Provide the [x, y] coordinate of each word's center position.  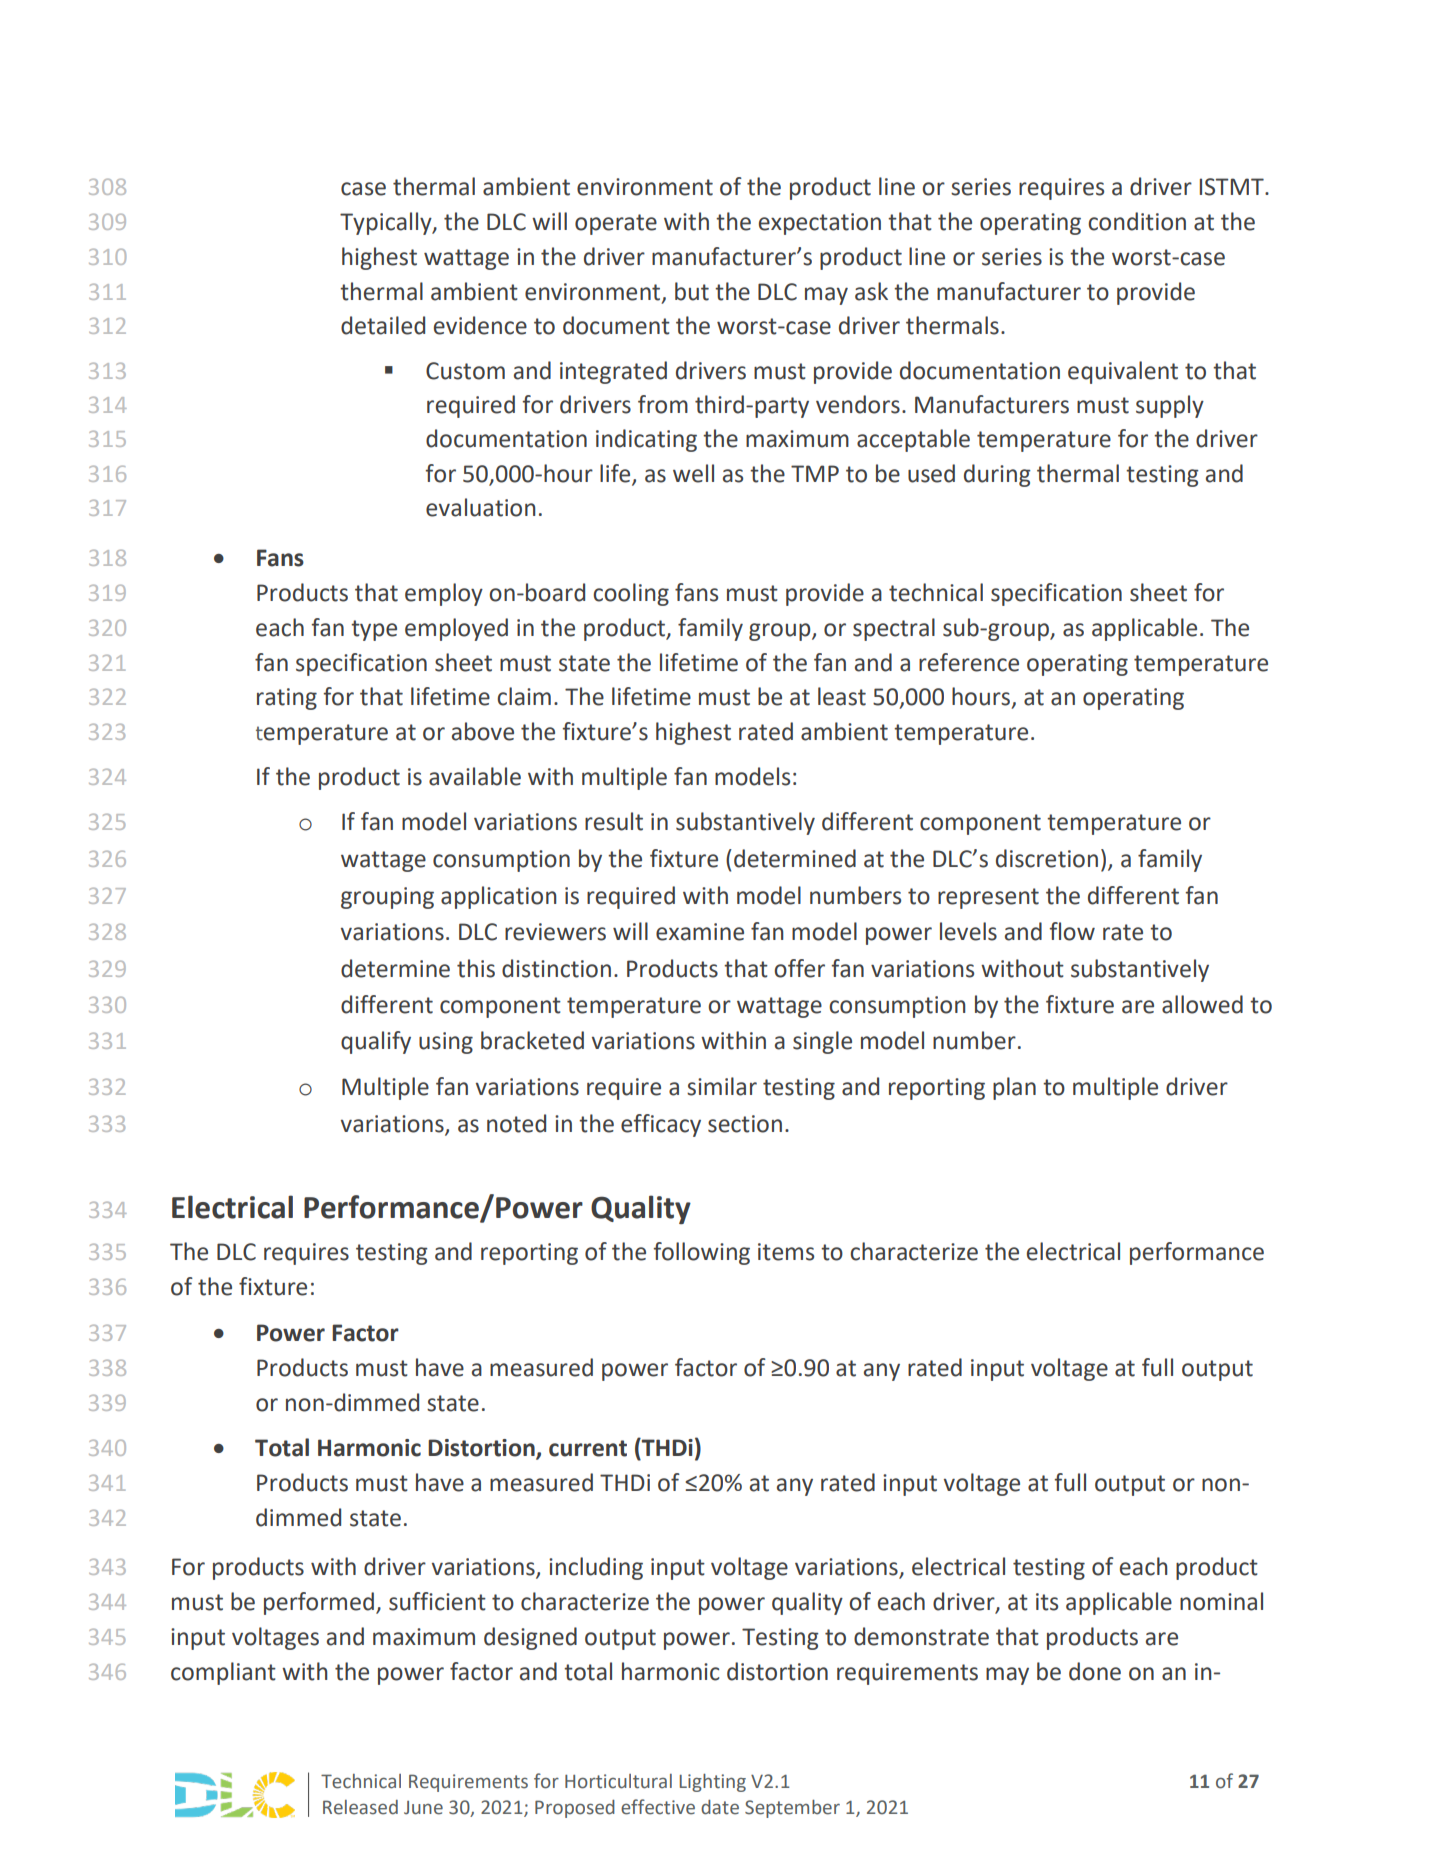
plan [1014, 1088]
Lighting [713, 1783]
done [1095, 1671]
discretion [1047, 858]
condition [1137, 221]
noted [516, 1123]
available [475, 776]
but [692, 291]
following [701, 1253]
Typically [387, 223]
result [614, 821]
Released [360, 1807]
